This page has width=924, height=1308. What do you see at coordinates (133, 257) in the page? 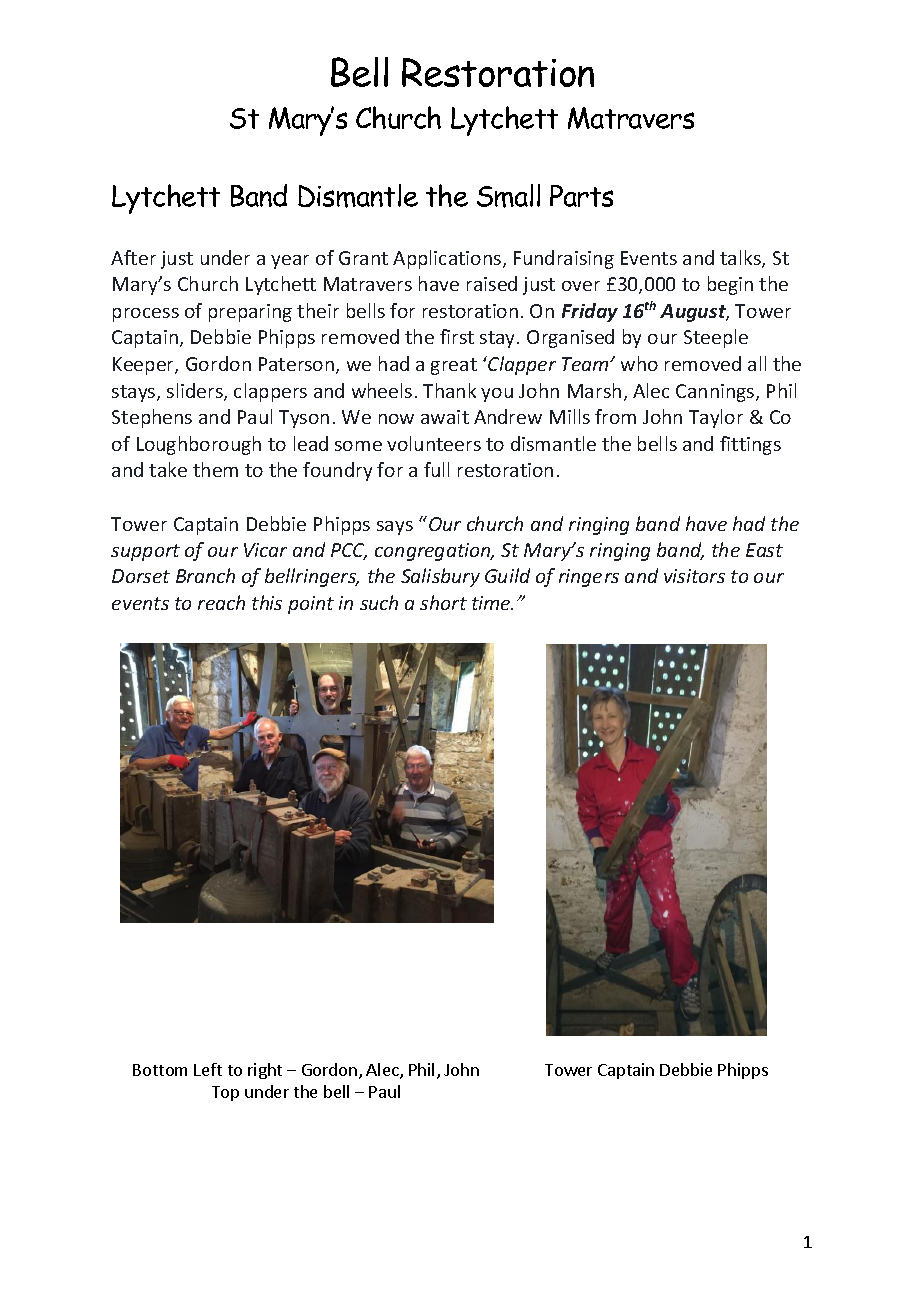
I see `After` at bounding box center [133, 257].
